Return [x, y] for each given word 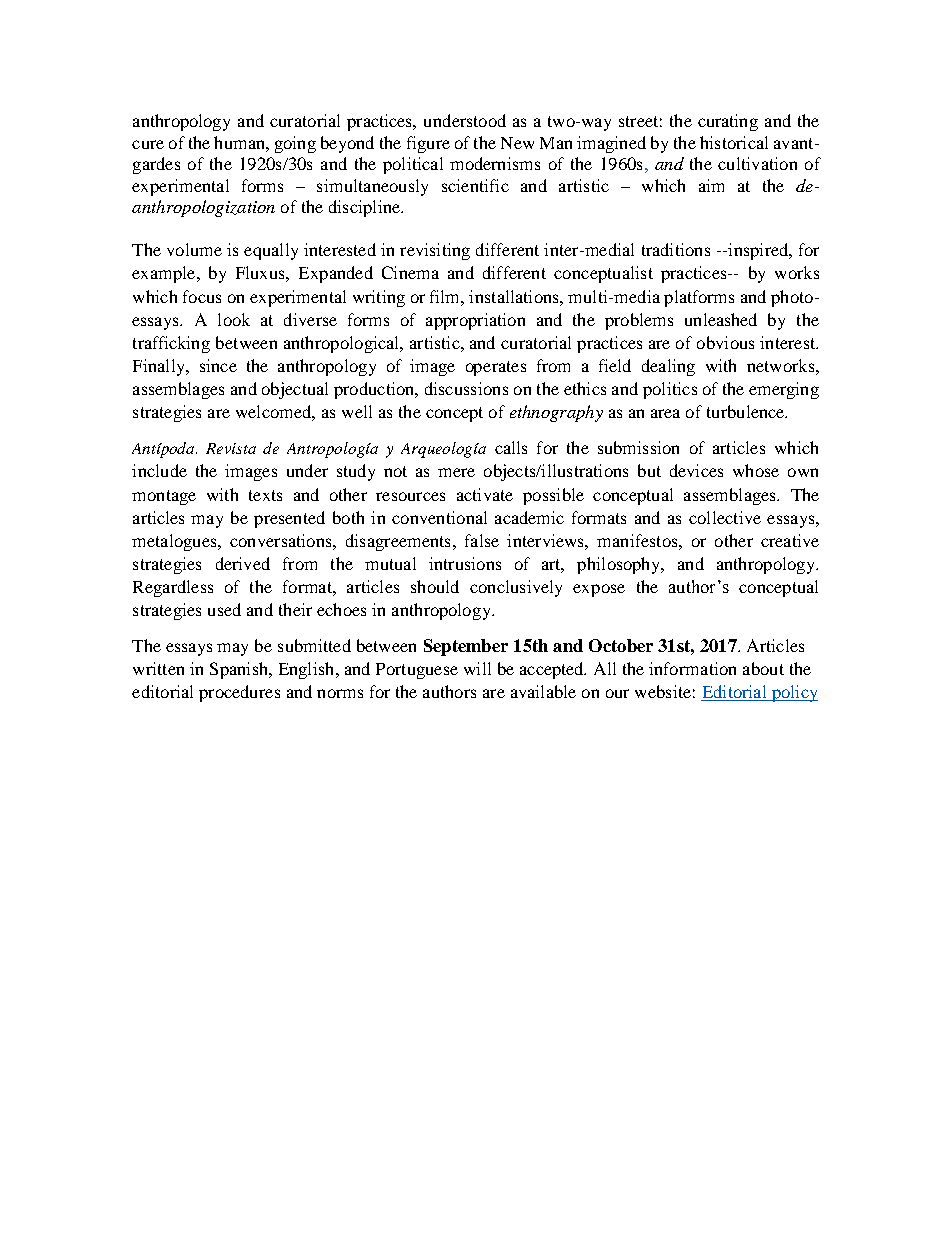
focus [202, 296]
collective [725, 517]
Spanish [240, 670]
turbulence [747, 411]
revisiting [435, 251]
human [240, 142]
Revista [231, 448]
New [517, 143]
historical [734, 142]
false [482, 540]
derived [243, 563]
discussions [466, 388]
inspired [758, 251]
